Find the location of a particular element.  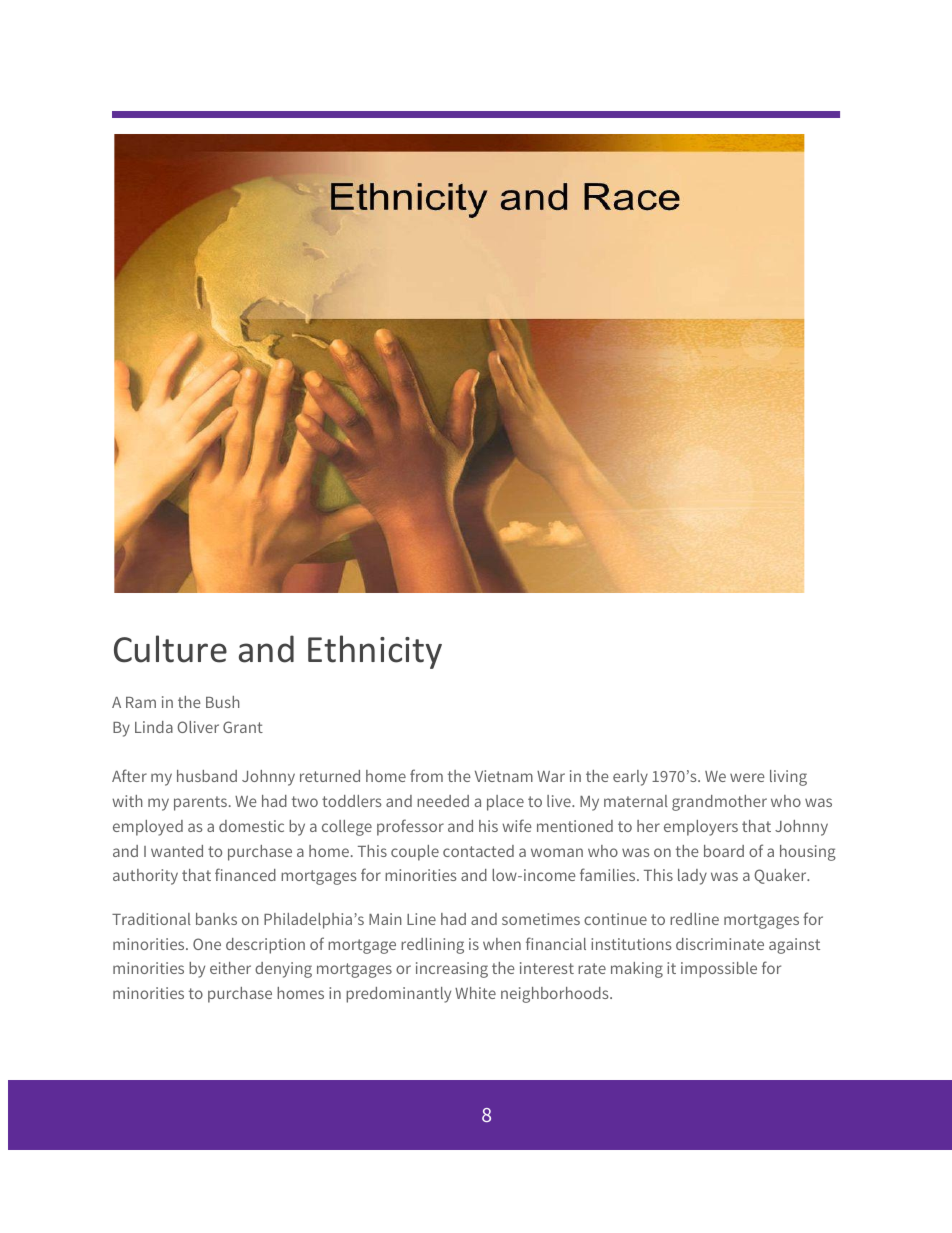

grandmother is located at coordinates (719, 803).
